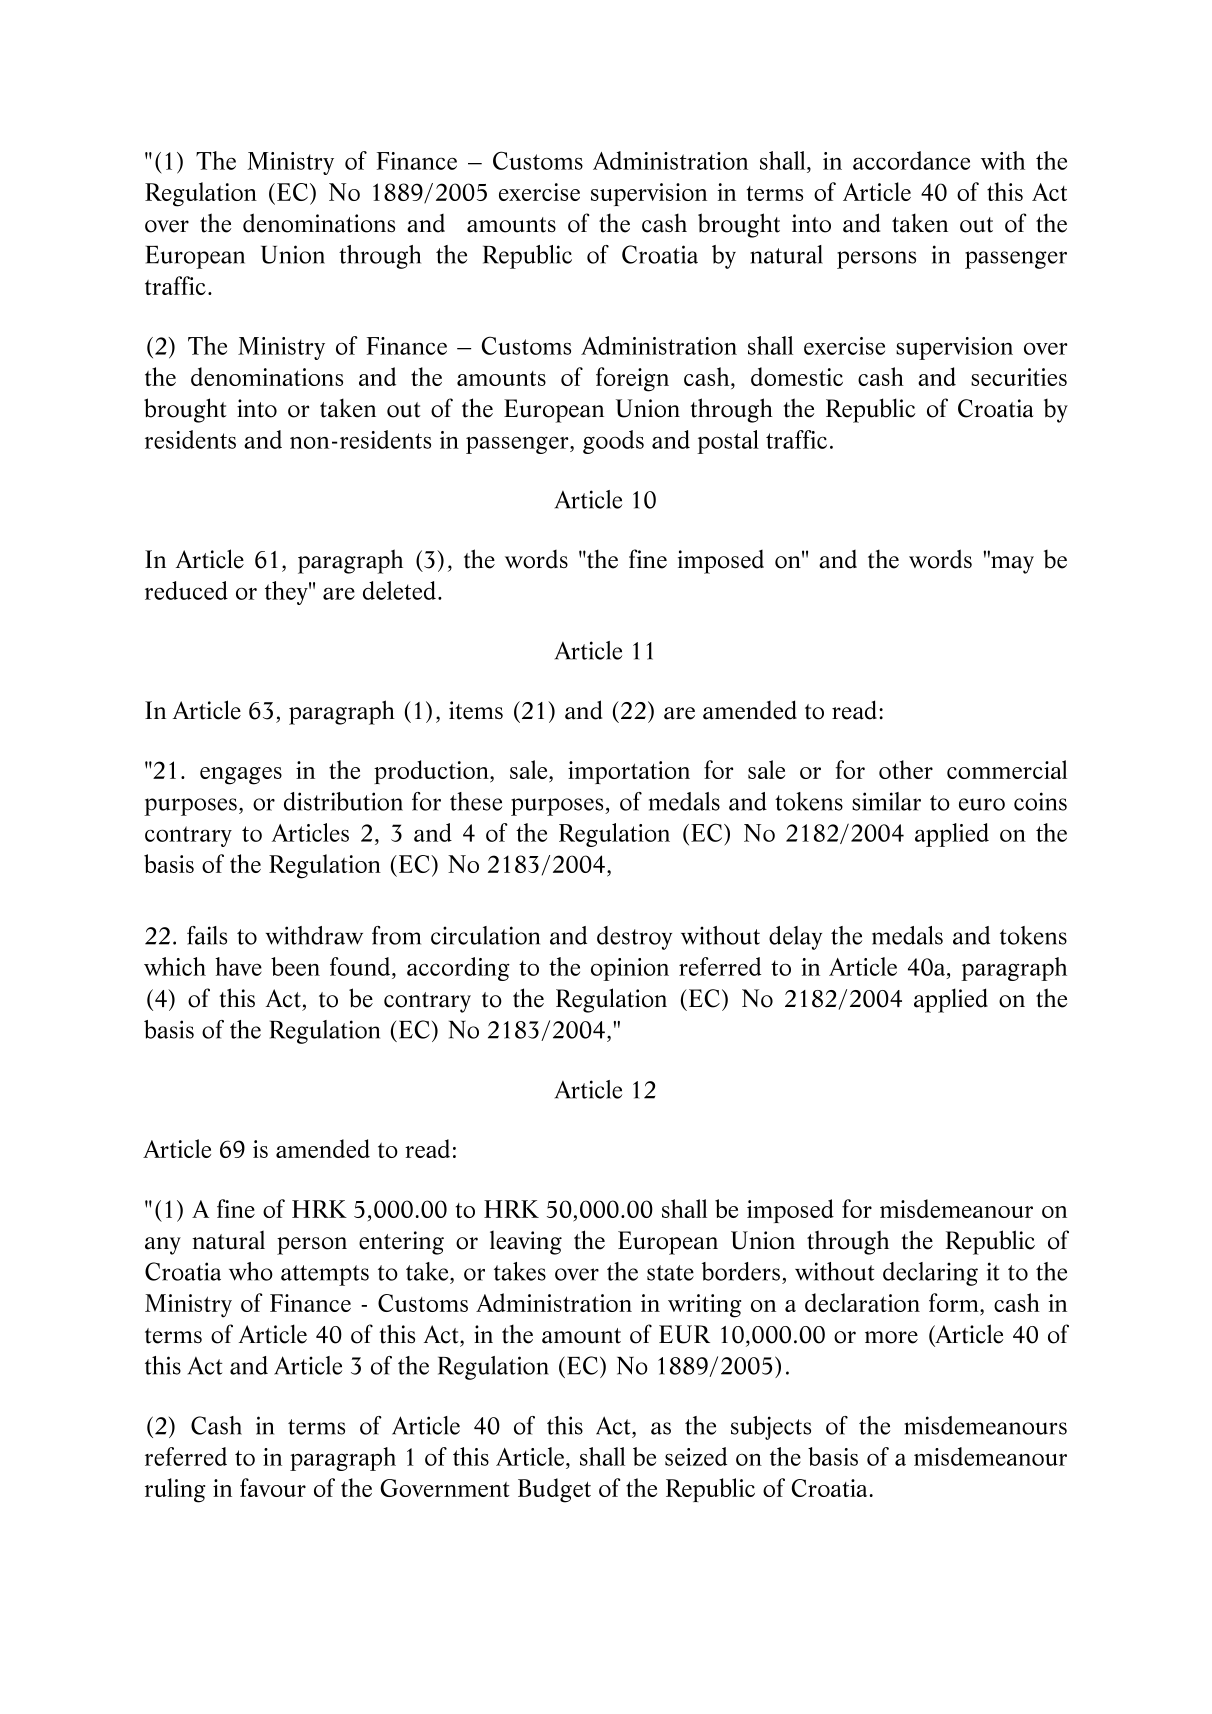  Describe the element at coordinates (186, 590) in the page. I see `reduced` at that location.
